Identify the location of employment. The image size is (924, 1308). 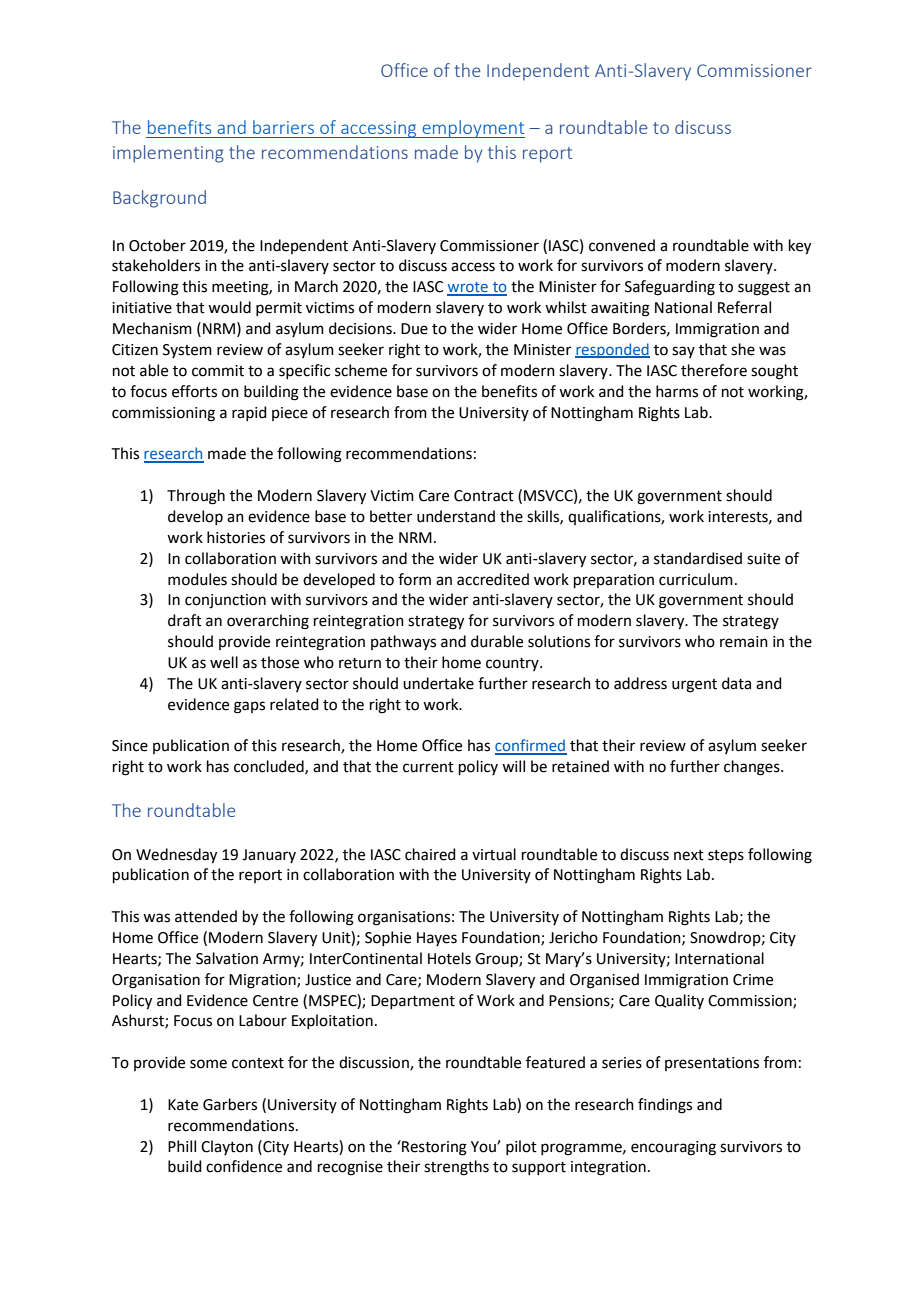
(472, 129).
